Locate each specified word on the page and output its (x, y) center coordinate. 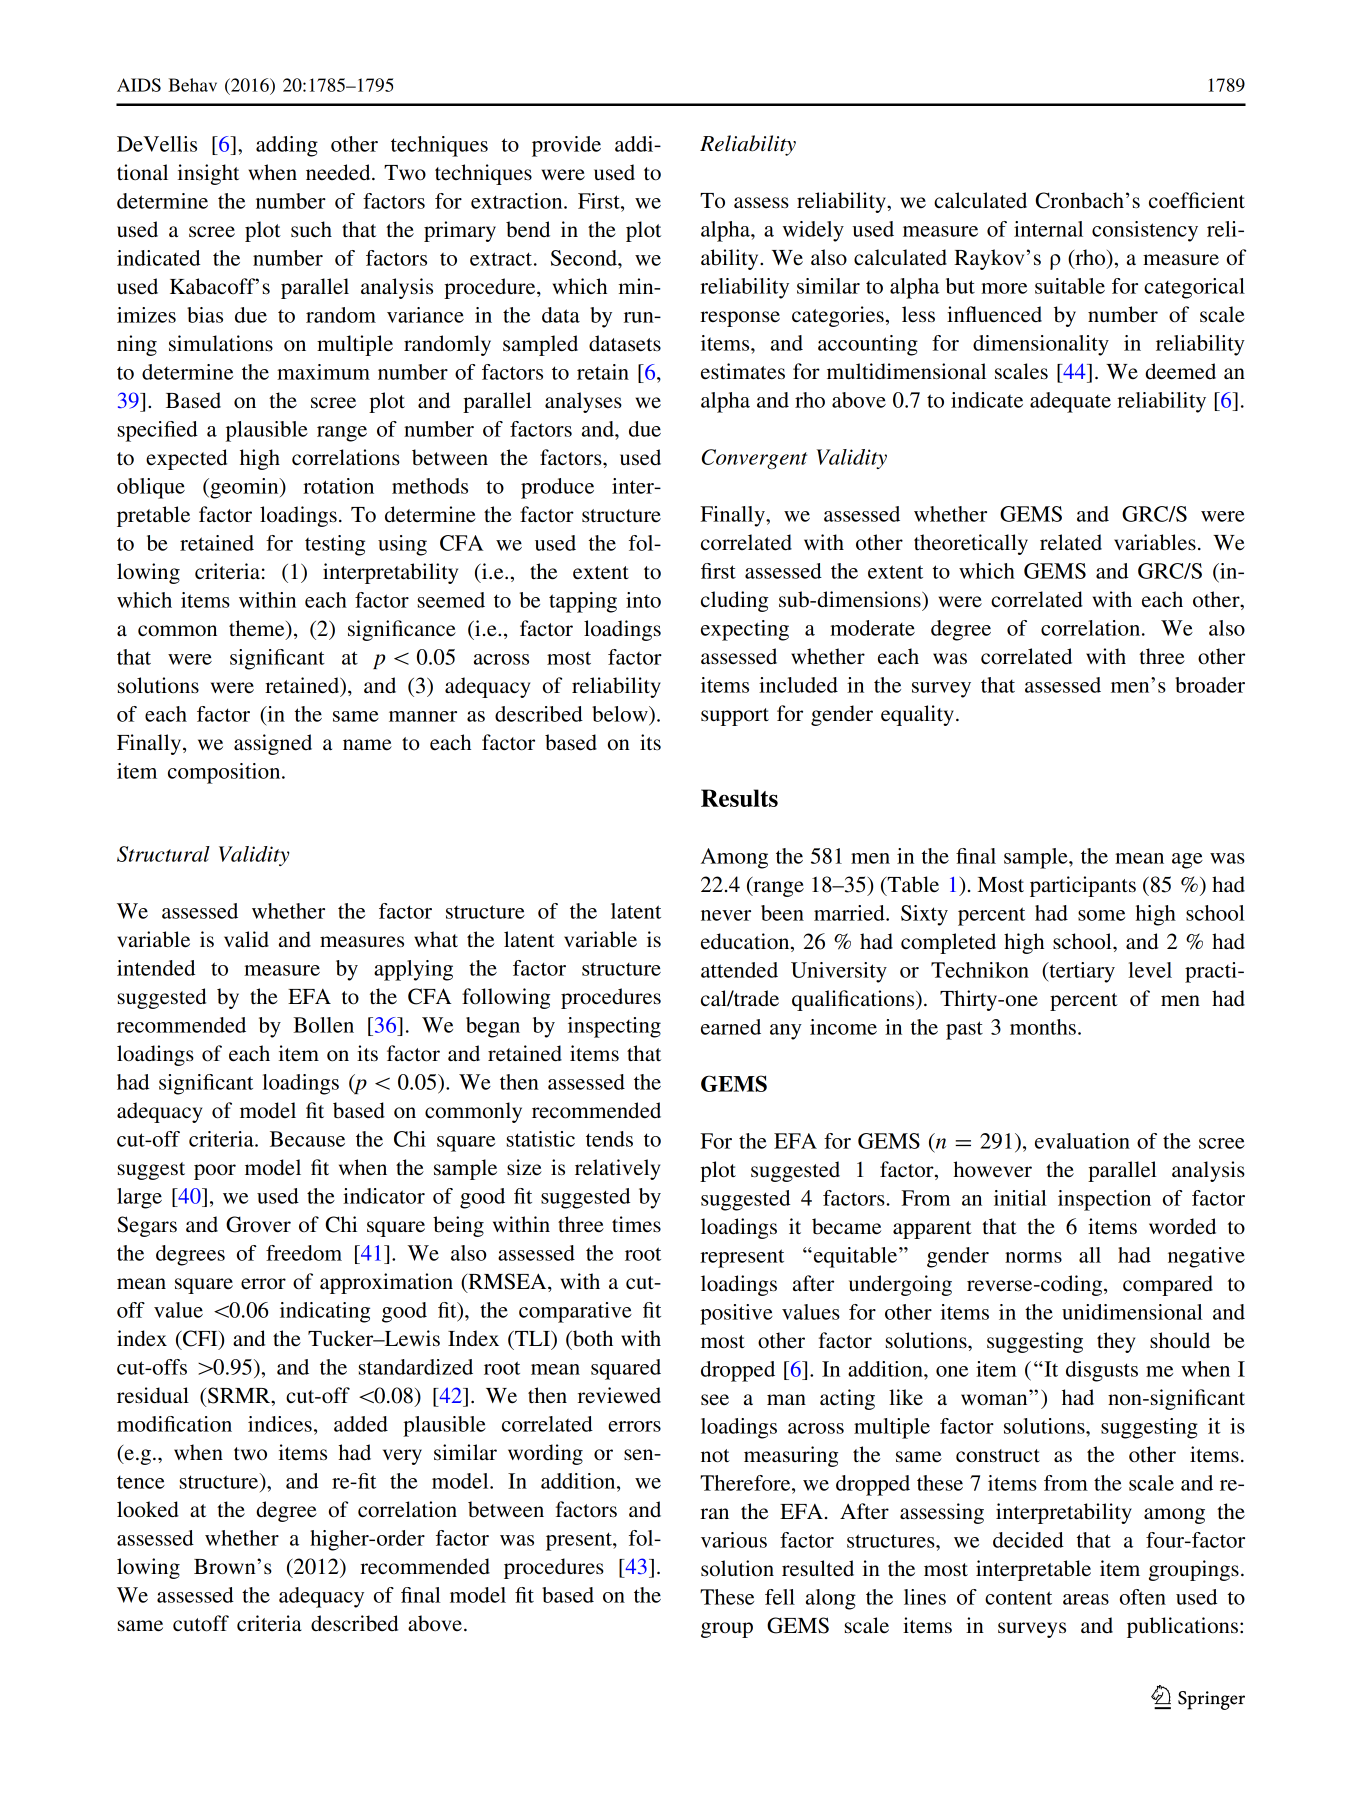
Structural (163, 854)
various (734, 1540)
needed (339, 172)
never (726, 915)
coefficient (1197, 200)
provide (566, 146)
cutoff (201, 1623)
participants (1083, 886)
